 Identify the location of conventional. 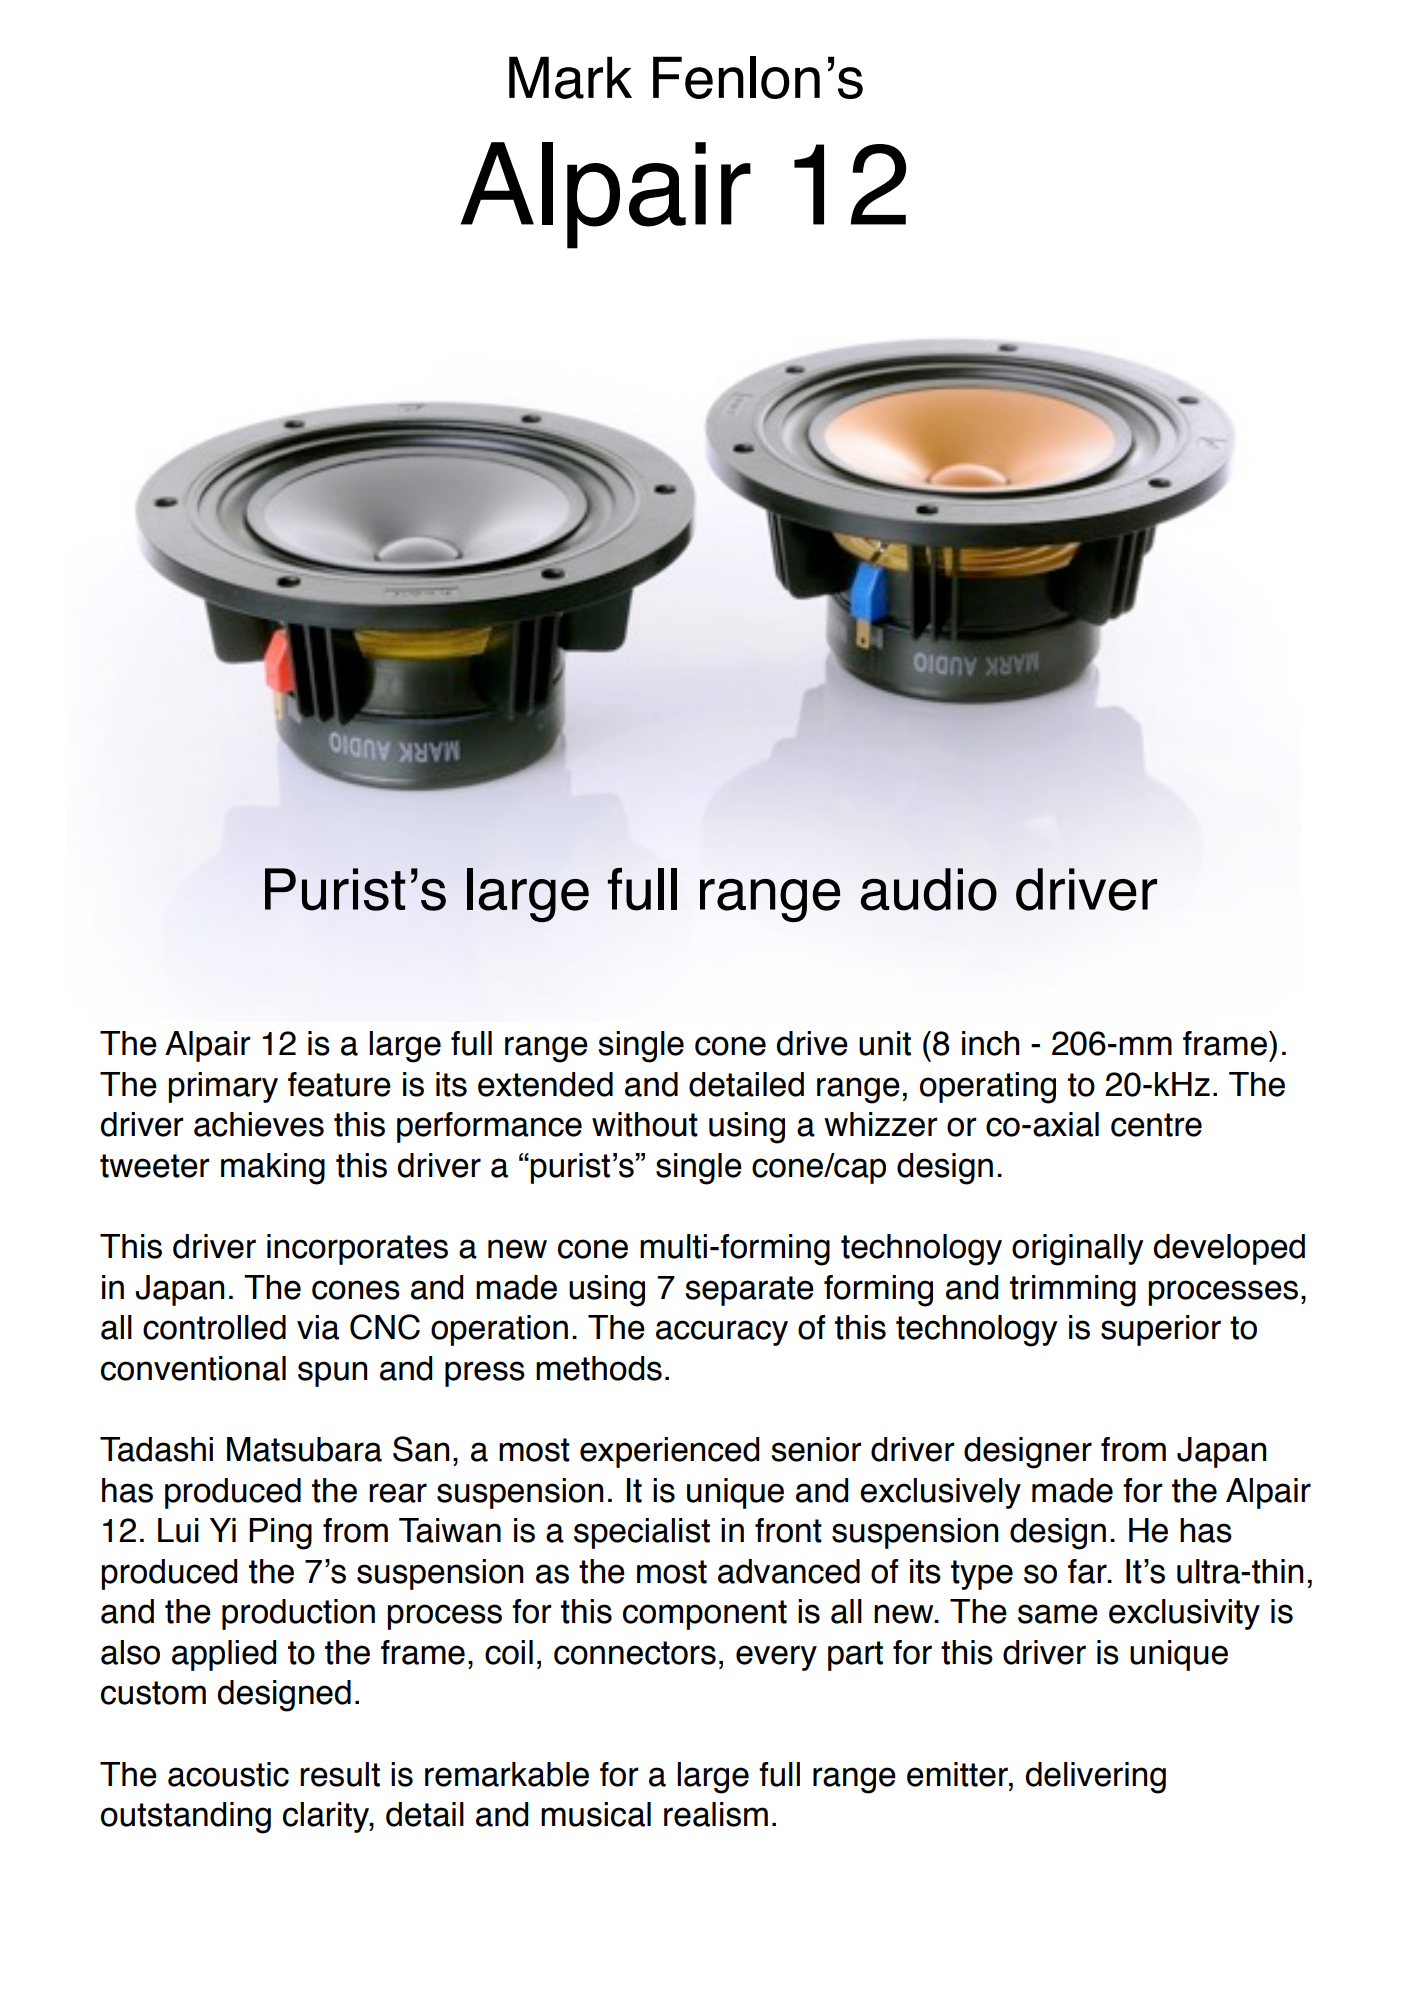
(193, 1368).
